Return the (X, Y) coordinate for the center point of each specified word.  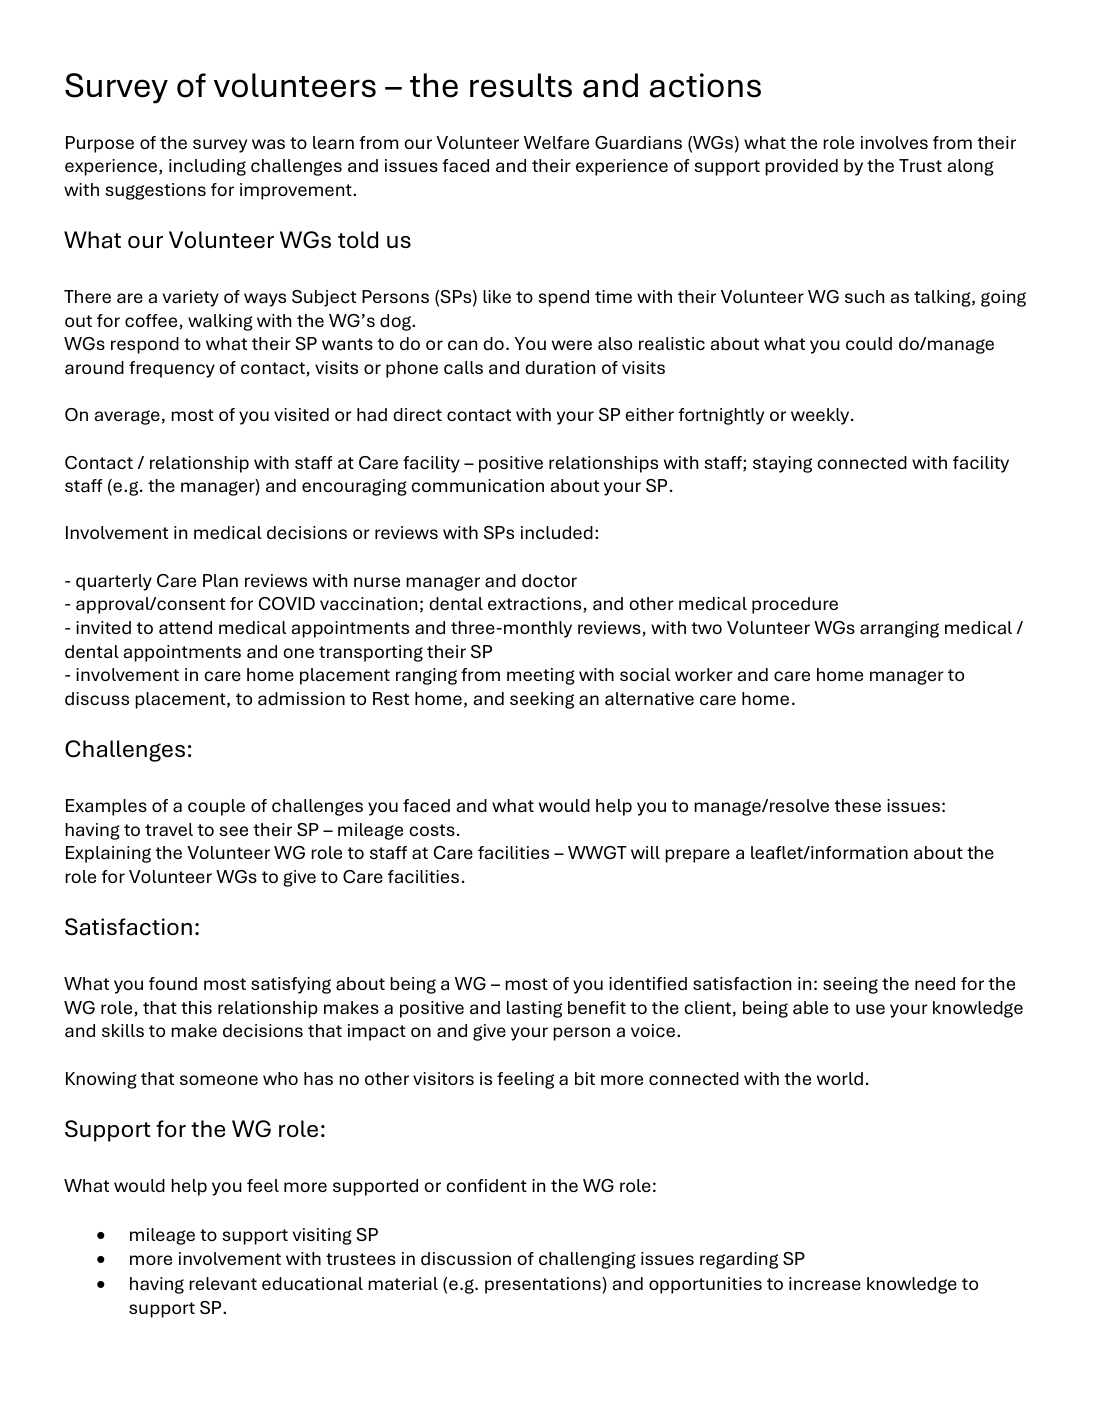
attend (185, 628)
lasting (534, 1009)
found (173, 983)
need (935, 983)
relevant (223, 1284)
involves (894, 142)
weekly (821, 416)
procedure (795, 605)
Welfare (556, 143)
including (207, 167)
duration (560, 368)
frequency (172, 369)
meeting (541, 676)
